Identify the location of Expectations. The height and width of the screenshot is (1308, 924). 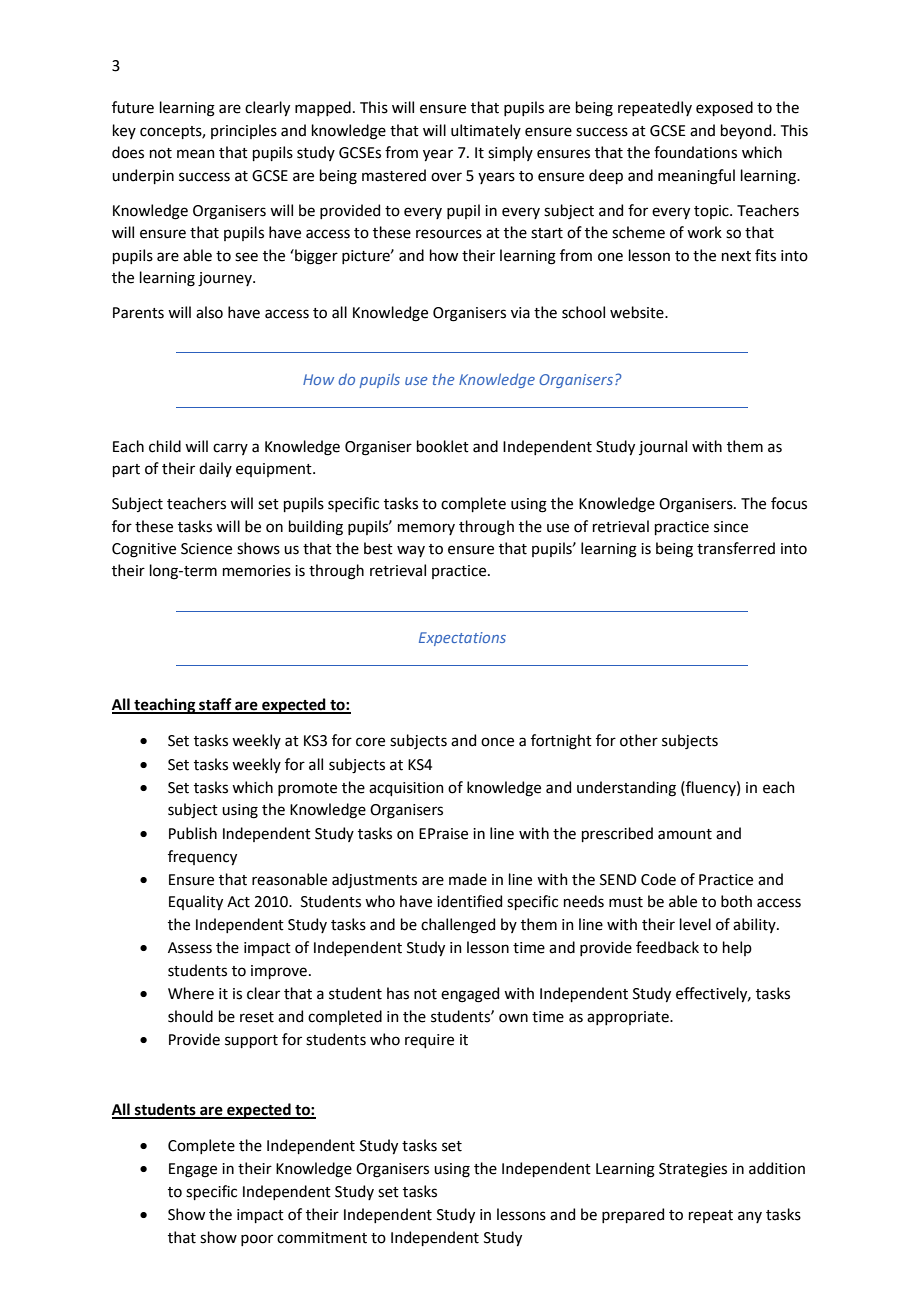
(462, 639).
